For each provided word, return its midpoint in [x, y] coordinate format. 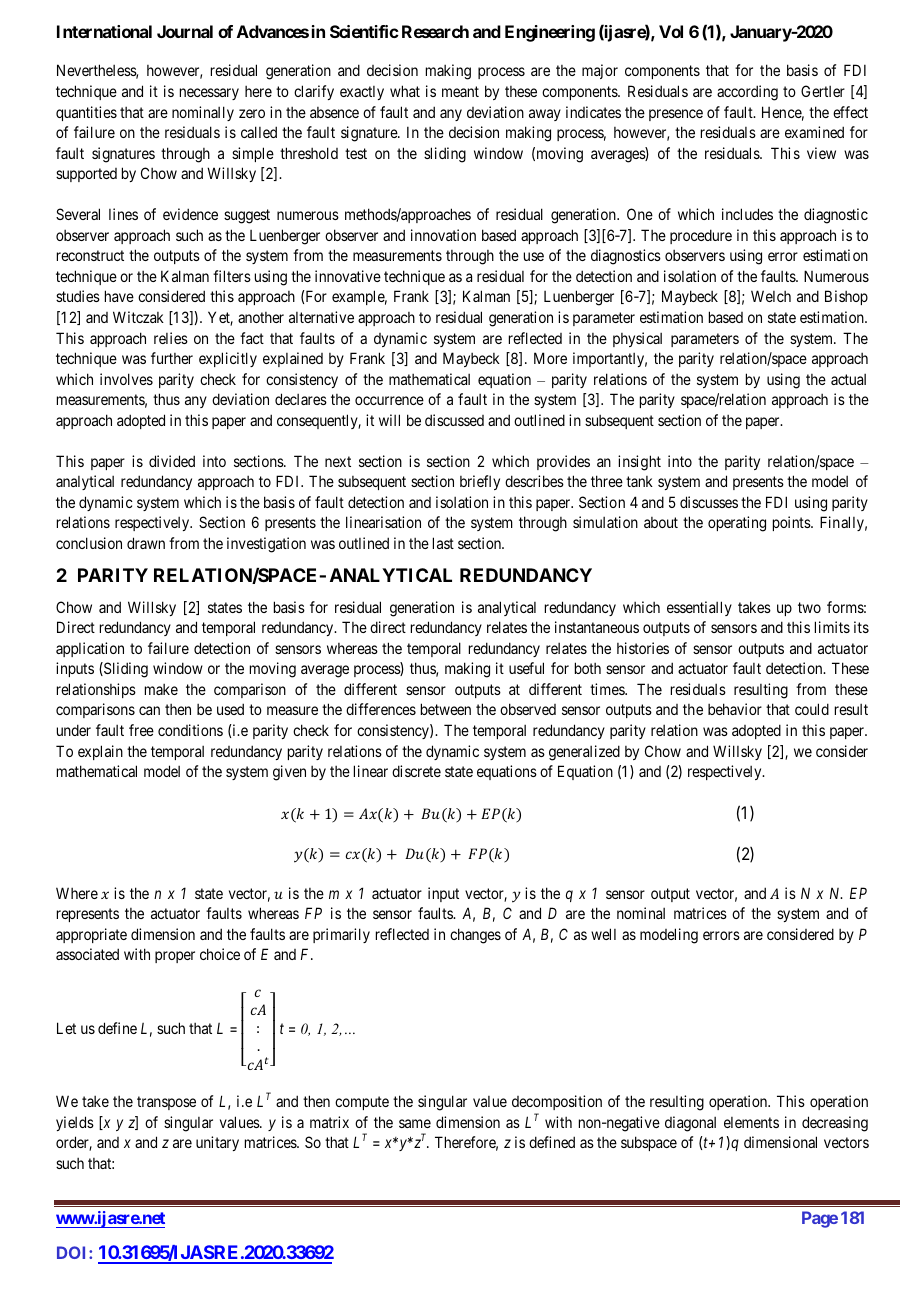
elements [751, 1122]
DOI [73, 1252]
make [161, 689]
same [415, 1123]
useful [526, 668]
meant [460, 91]
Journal [185, 31]
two [809, 607]
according [747, 93]
